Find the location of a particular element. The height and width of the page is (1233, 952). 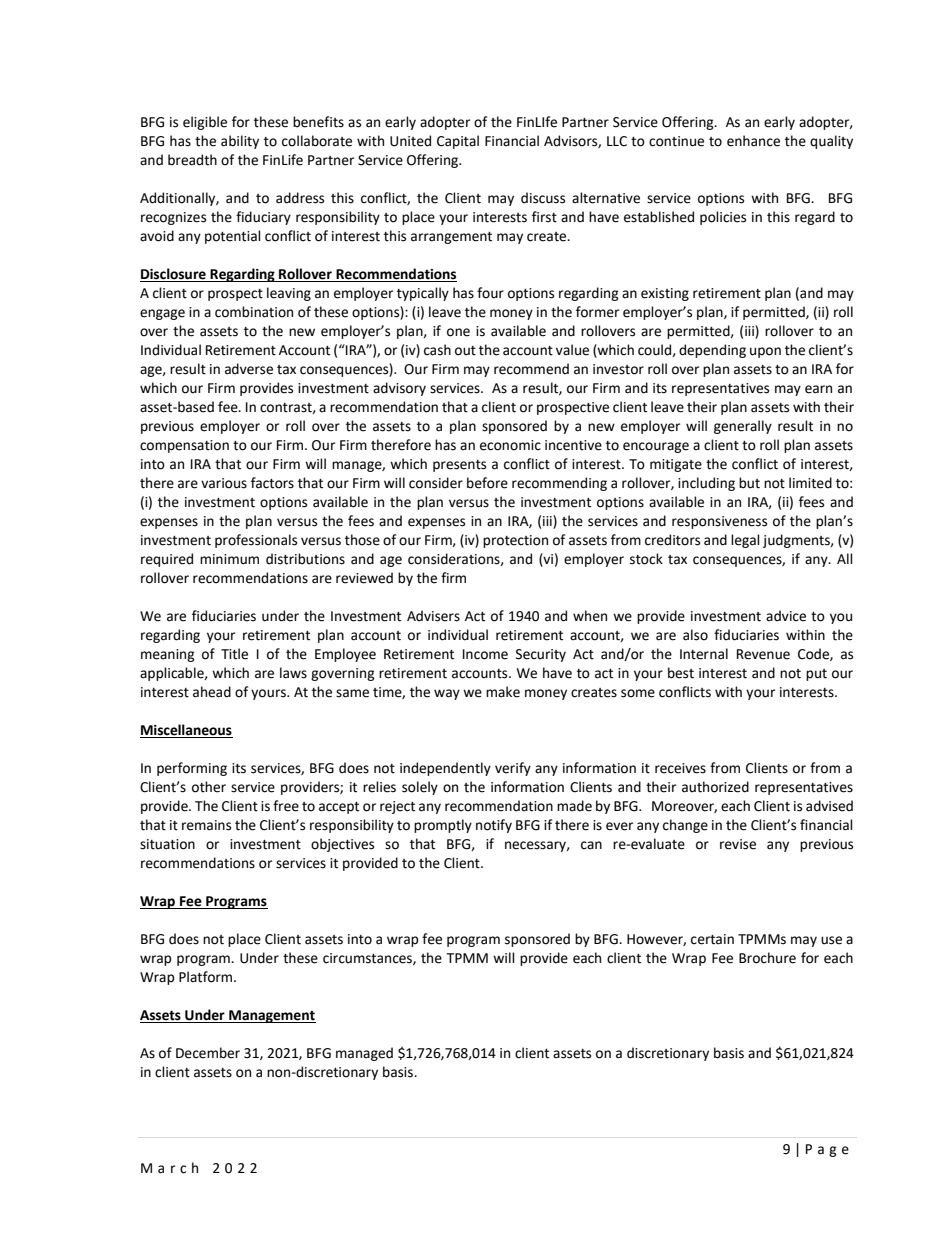

Capital is located at coordinates (458, 142).
